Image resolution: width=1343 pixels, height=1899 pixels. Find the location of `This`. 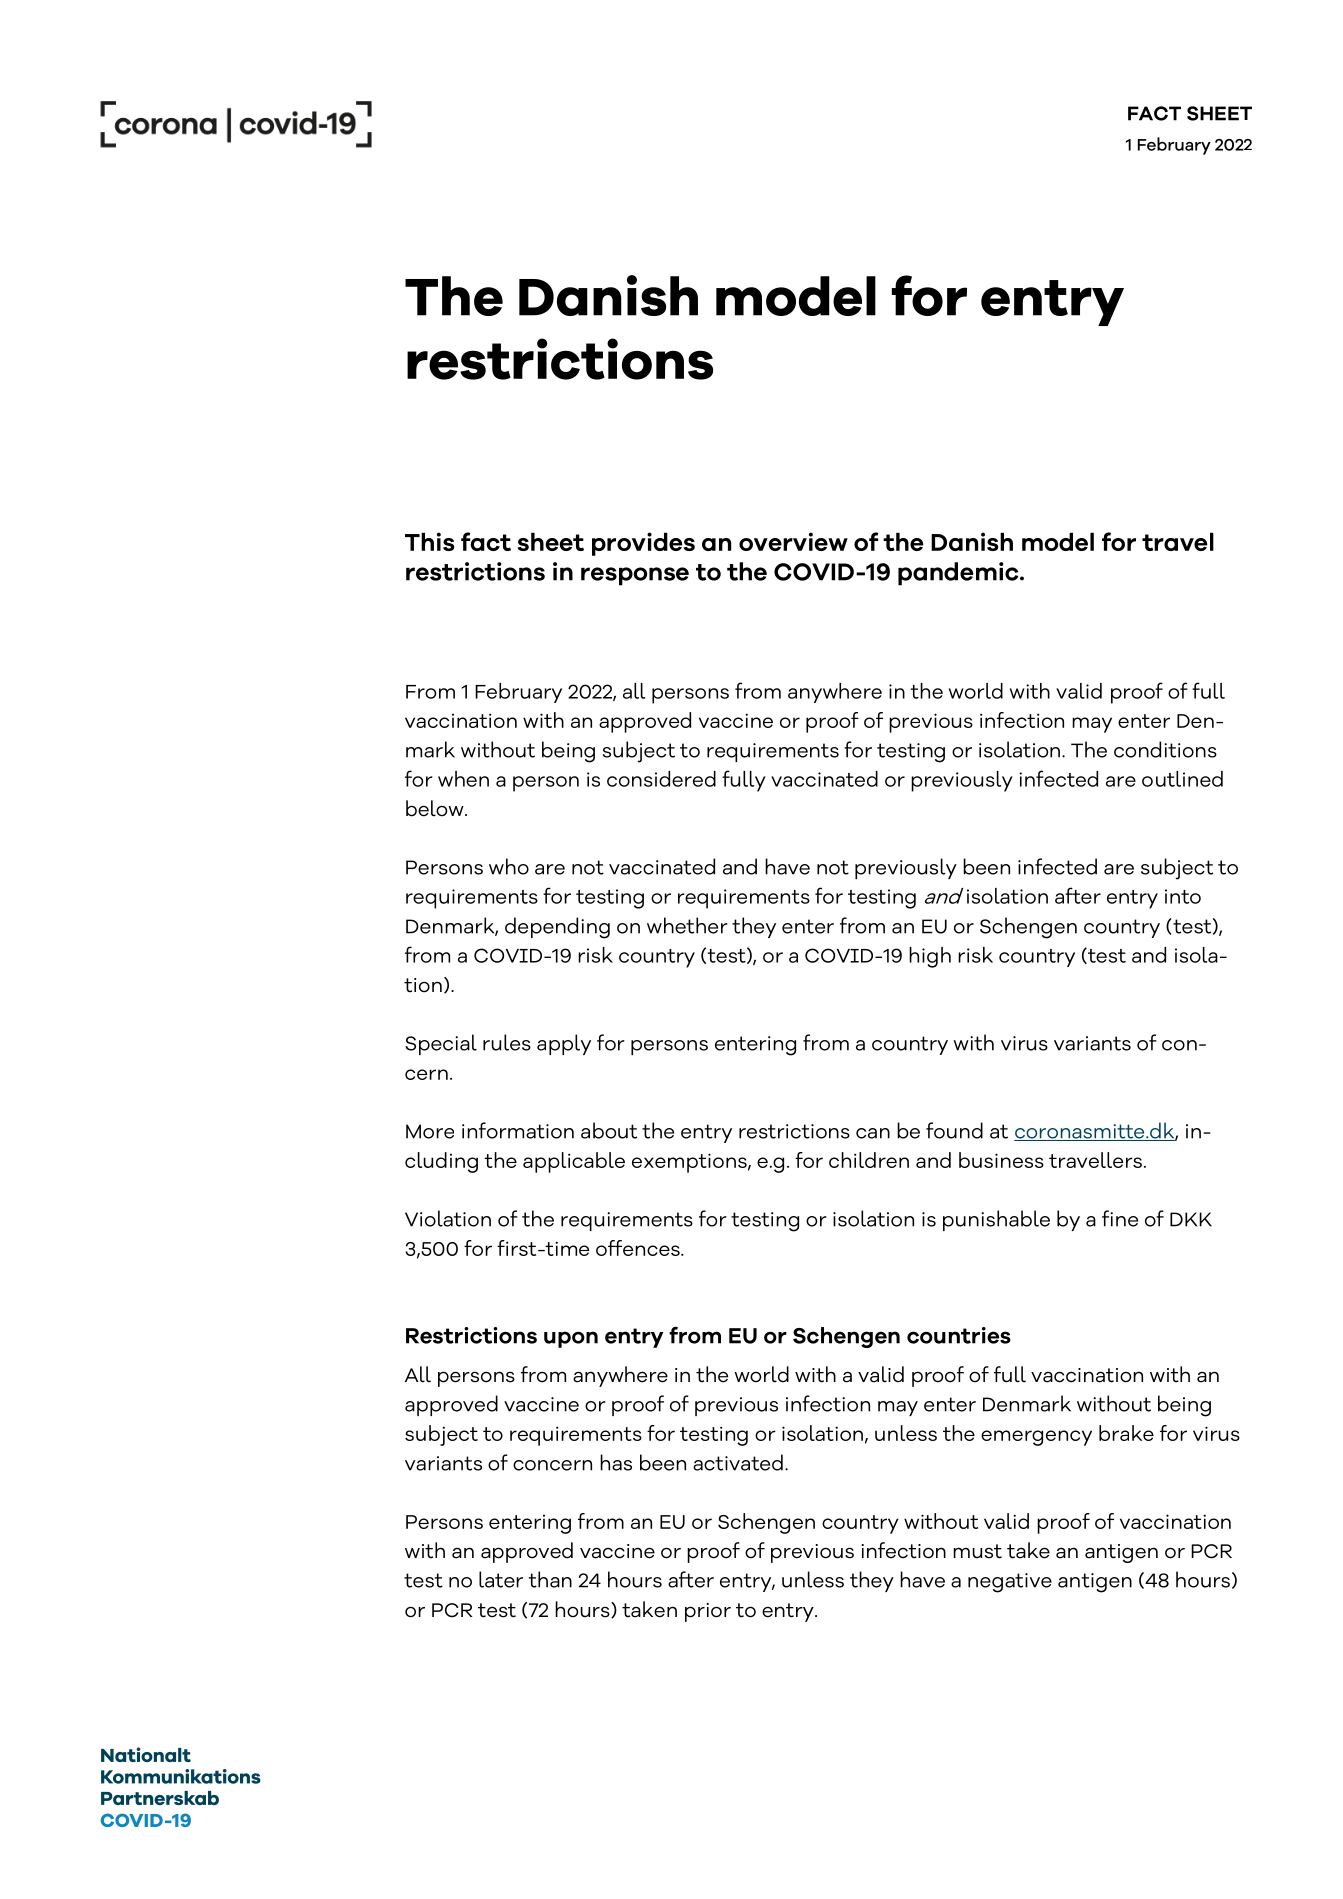

This is located at coordinates (429, 541).
